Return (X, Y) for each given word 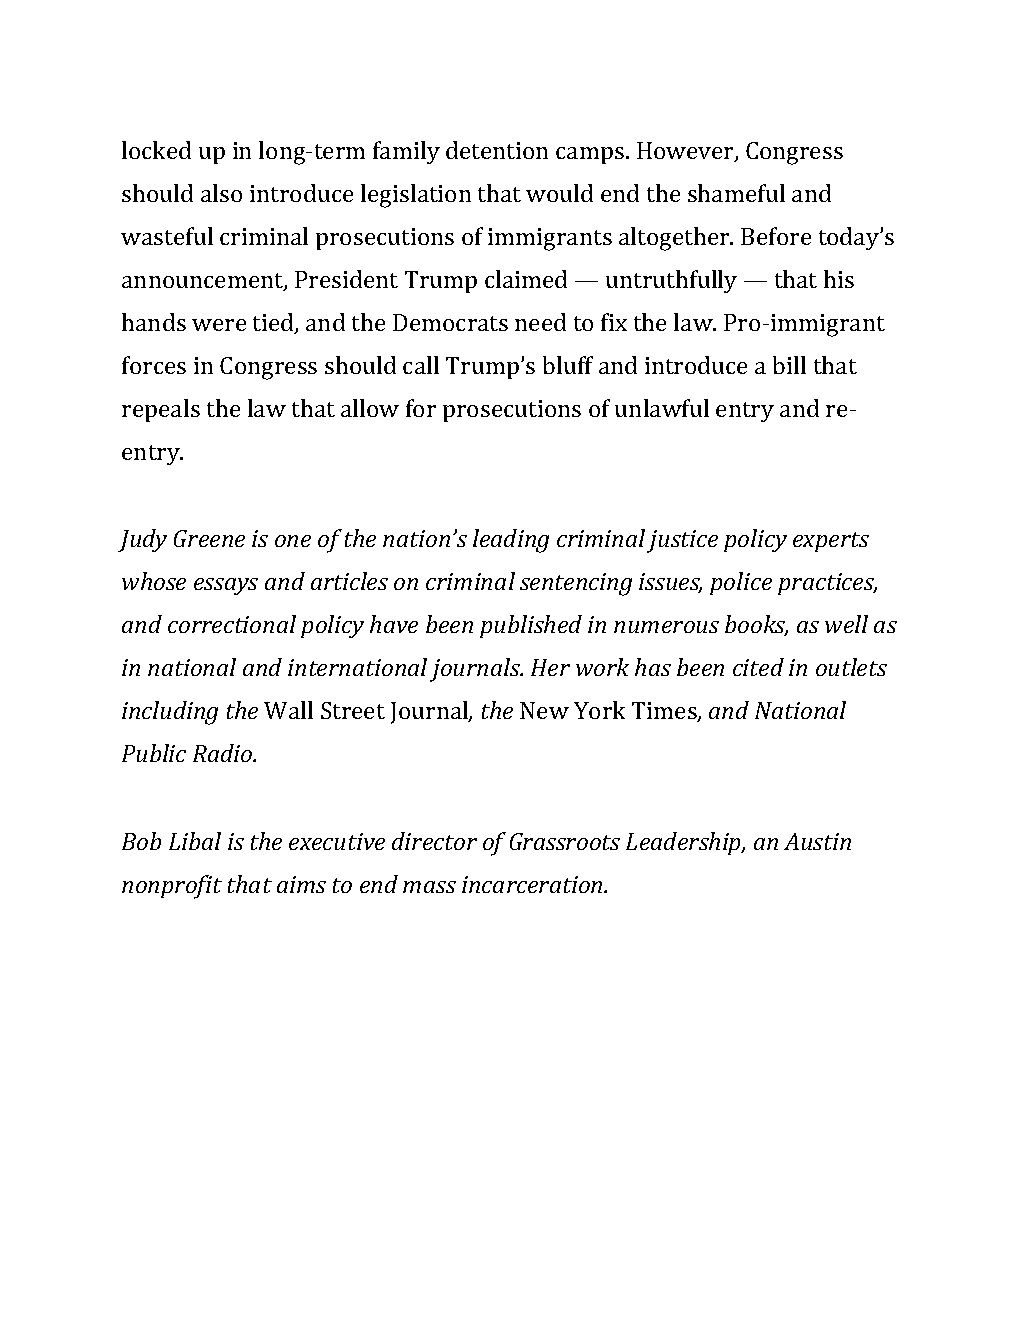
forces (154, 365)
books (756, 625)
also (221, 193)
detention (497, 150)
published (531, 626)
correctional (232, 624)
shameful (736, 193)
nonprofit (172, 887)
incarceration (533, 884)
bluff (568, 365)
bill (789, 365)
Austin (817, 841)
